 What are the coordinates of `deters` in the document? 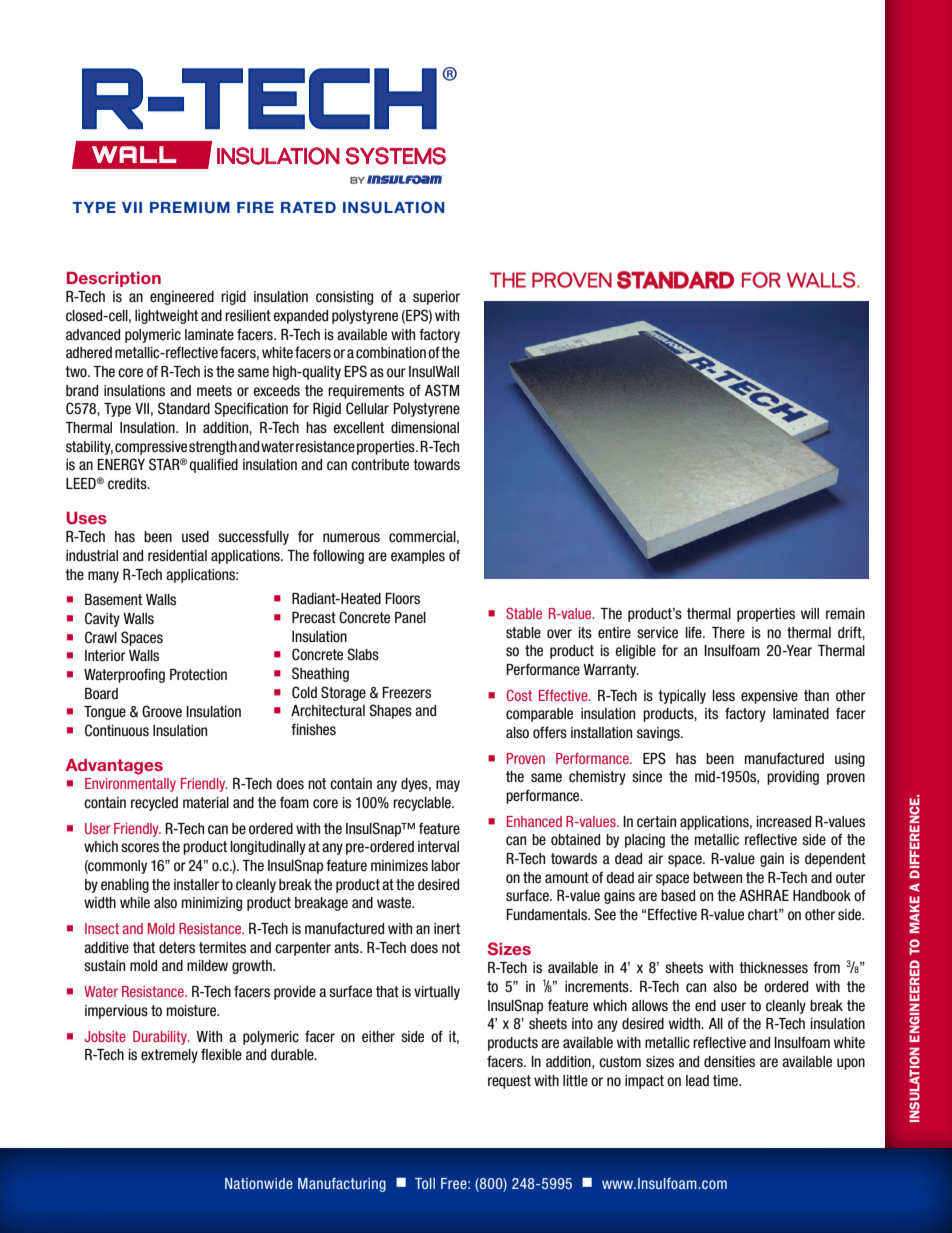 It's located at (177, 948).
